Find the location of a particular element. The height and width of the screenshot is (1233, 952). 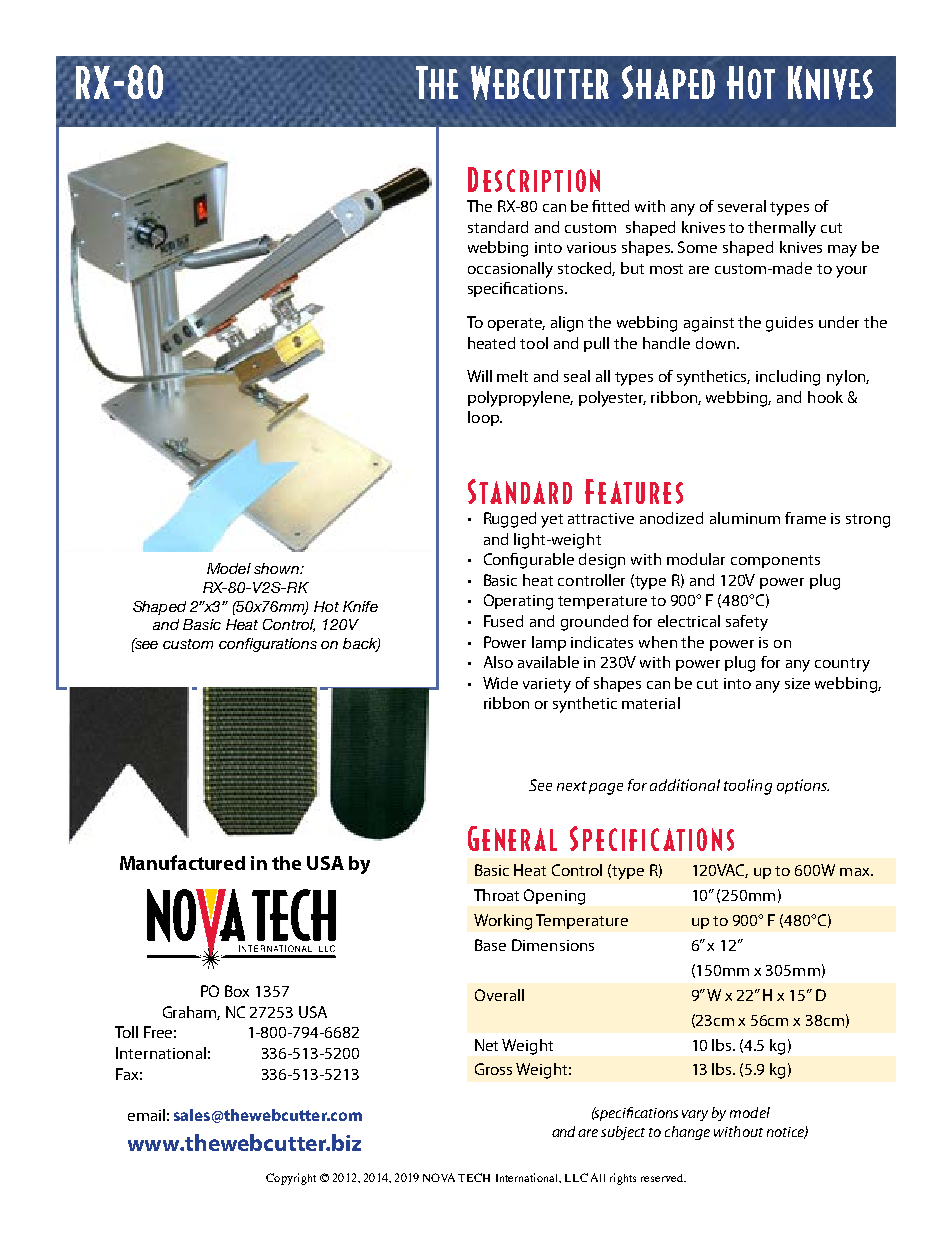

thermally is located at coordinates (782, 229).
